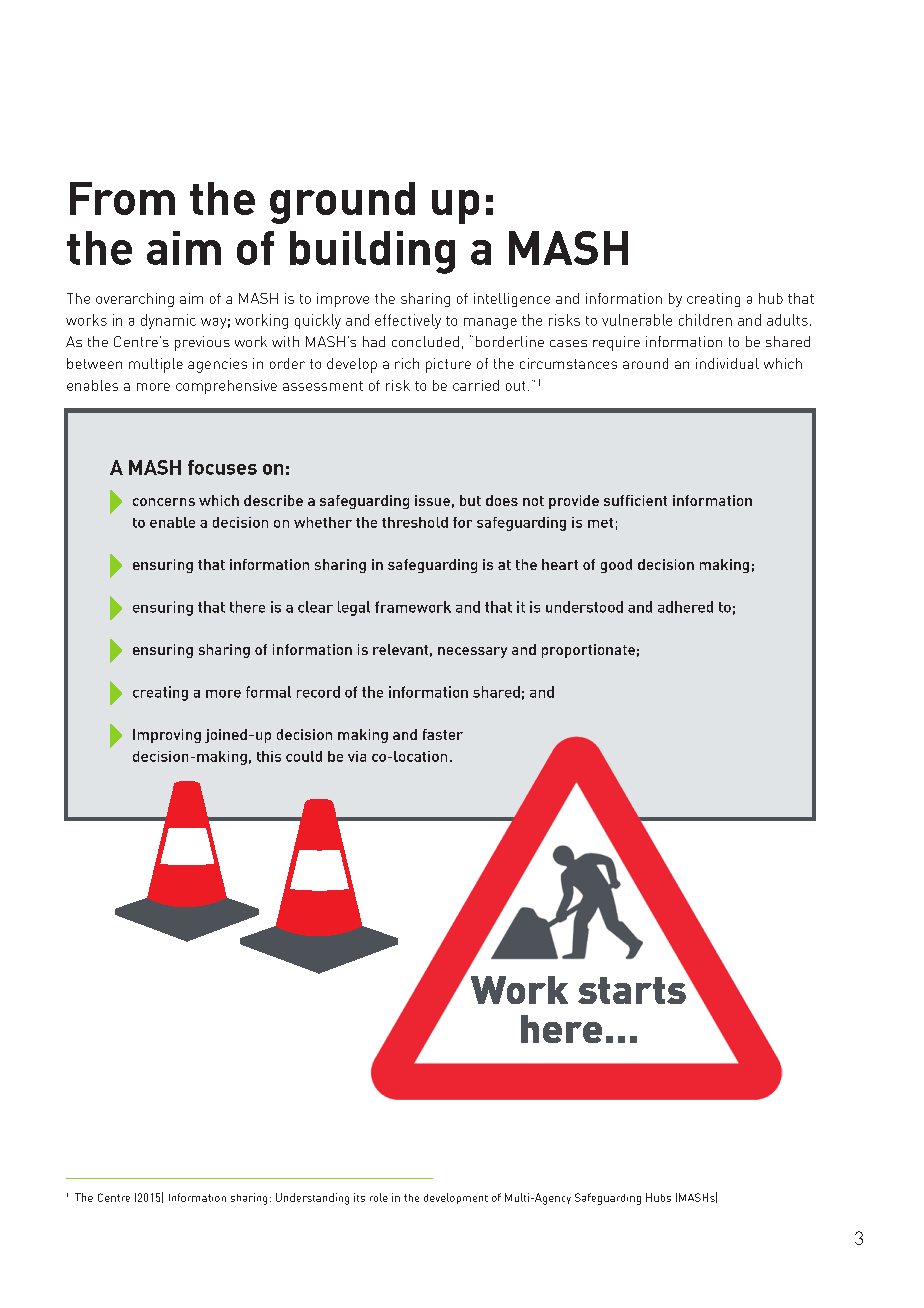 The height and width of the image is (1308, 924). What do you see at coordinates (122, 198) in the image?
I see `From` at bounding box center [122, 198].
